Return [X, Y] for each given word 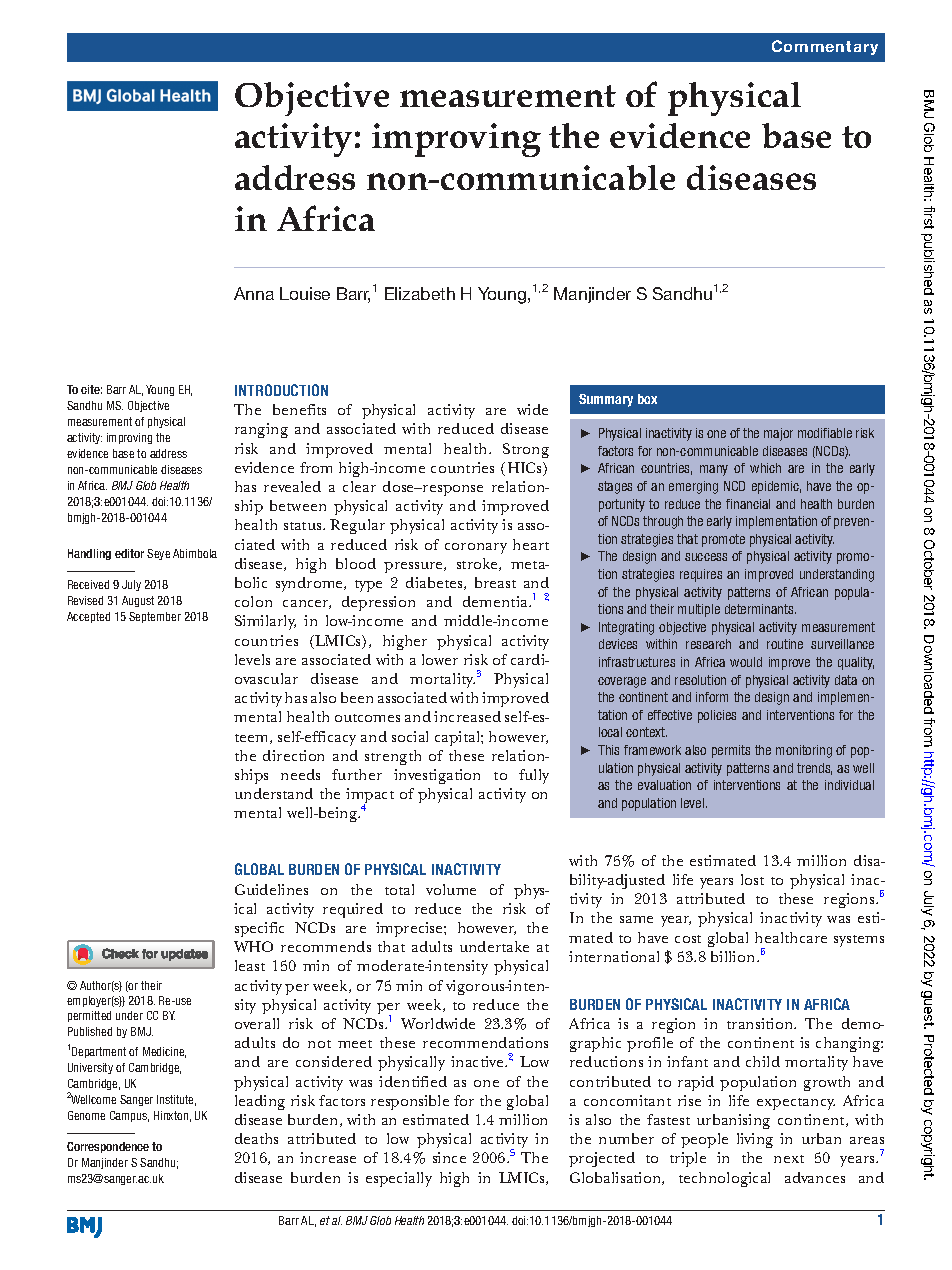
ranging [261, 430]
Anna [254, 293]
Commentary [825, 47]
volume [451, 889]
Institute [176, 1100]
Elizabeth [420, 293]
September [155, 617]
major [778, 434]
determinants [760, 609]
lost [752, 879]
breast [495, 582]
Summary [606, 400]
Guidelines [271, 889]
